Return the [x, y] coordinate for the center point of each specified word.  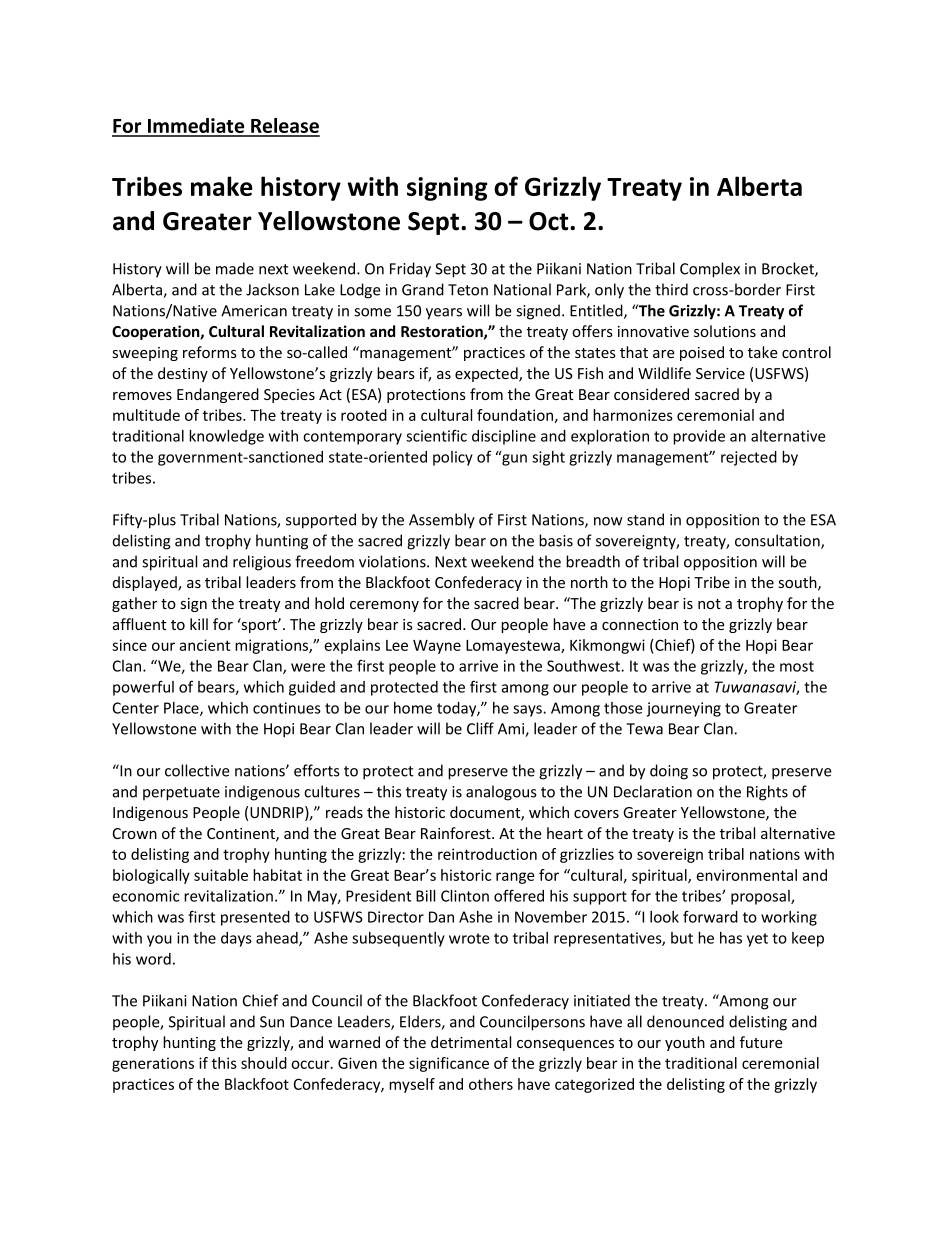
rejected [749, 458]
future [761, 1042]
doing [669, 772]
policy [453, 458]
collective [197, 770]
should [264, 1063]
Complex [710, 270]
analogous [501, 793]
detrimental [471, 1042]
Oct [550, 221]
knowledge [226, 437]
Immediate [196, 127]
